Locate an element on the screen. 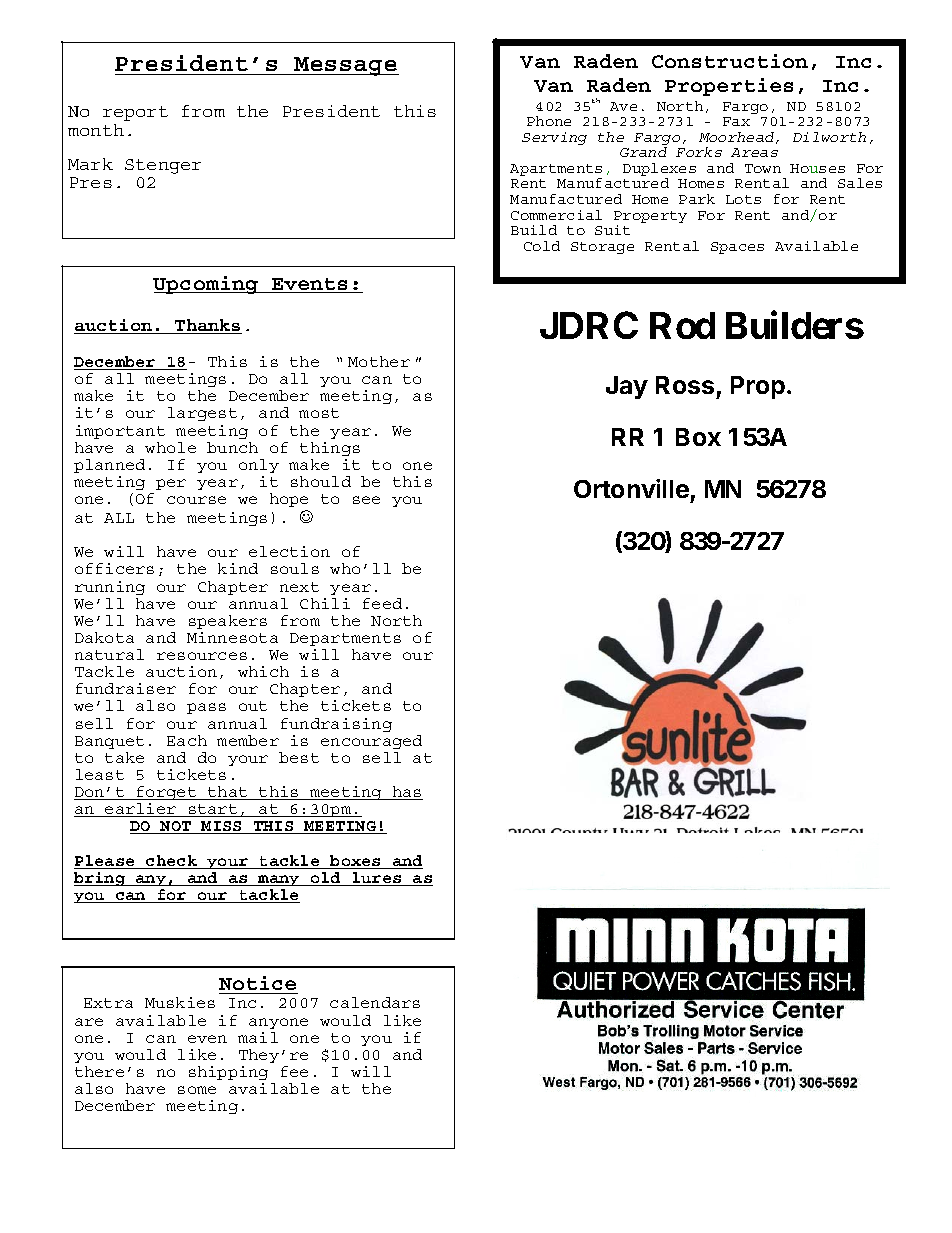 The height and width of the screenshot is (1233, 952). Fax is located at coordinates (736, 121).
